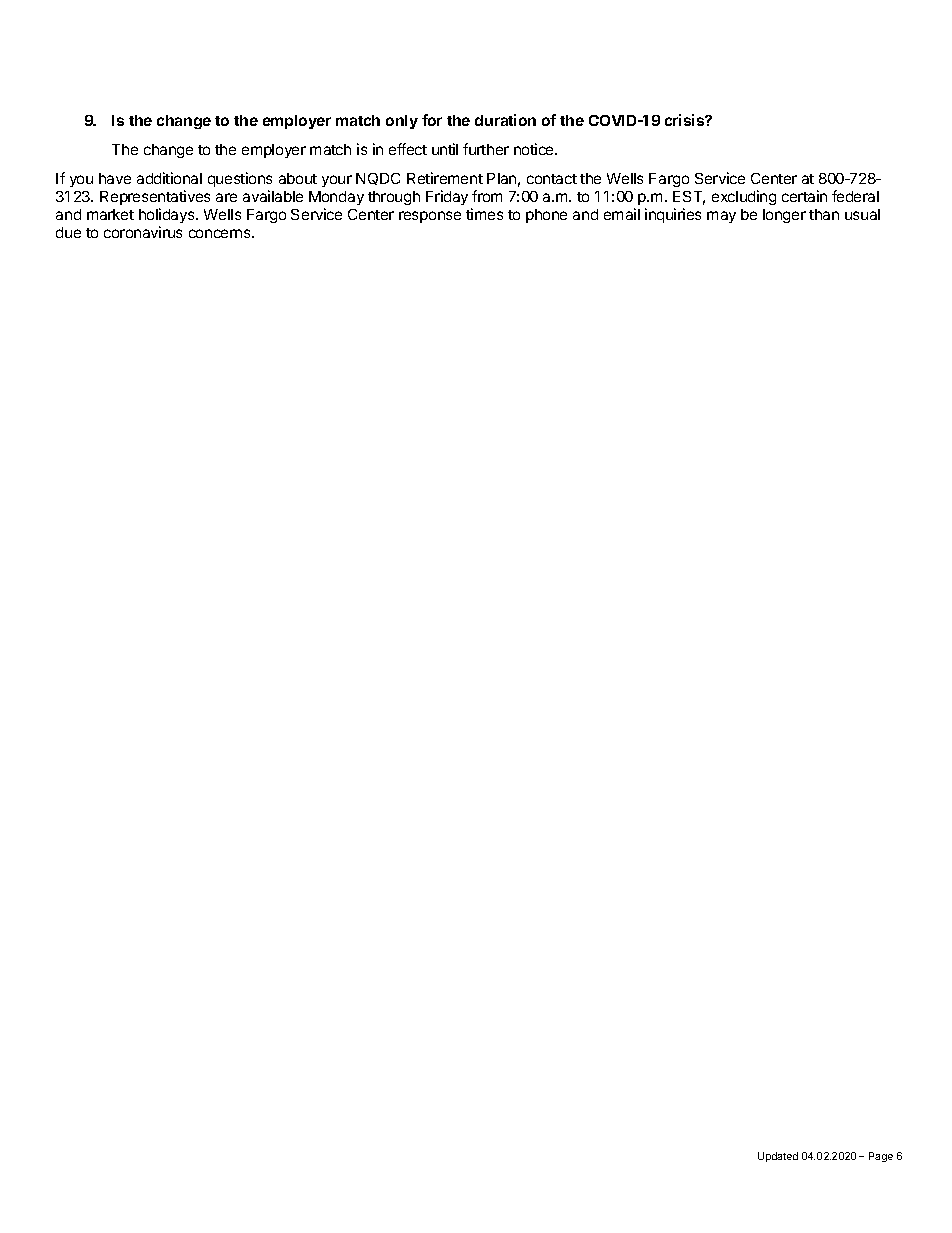 The image size is (952, 1233). What do you see at coordinates (778, 1157) in the screenshot?
I see `Updated` at bounding box center [778, 1157].
